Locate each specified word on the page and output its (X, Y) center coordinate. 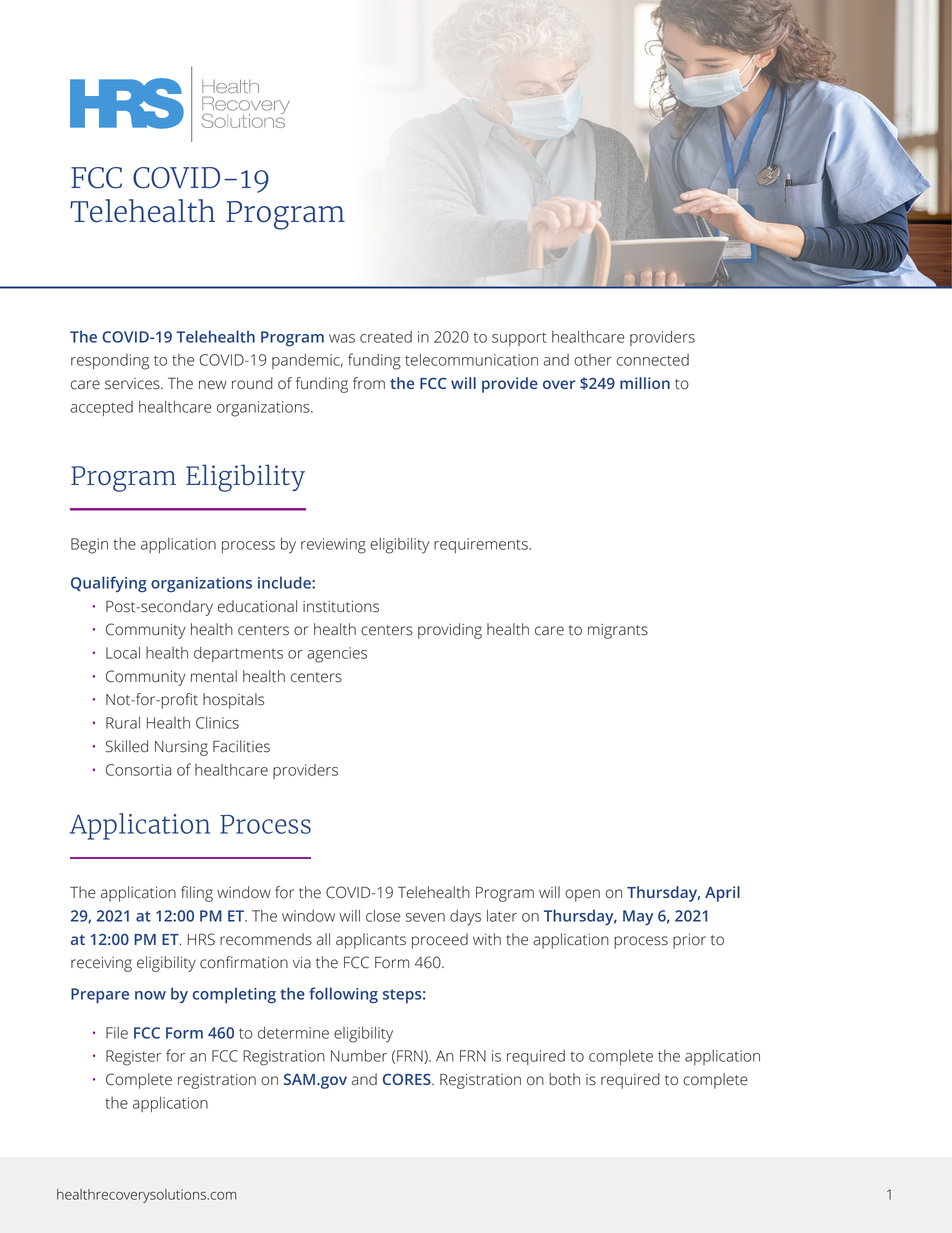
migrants (618, 631)
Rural (123, 722)
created (386, 337)
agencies (337, 655)
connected (653, 360)
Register (134, 1058)
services (133, 384)
